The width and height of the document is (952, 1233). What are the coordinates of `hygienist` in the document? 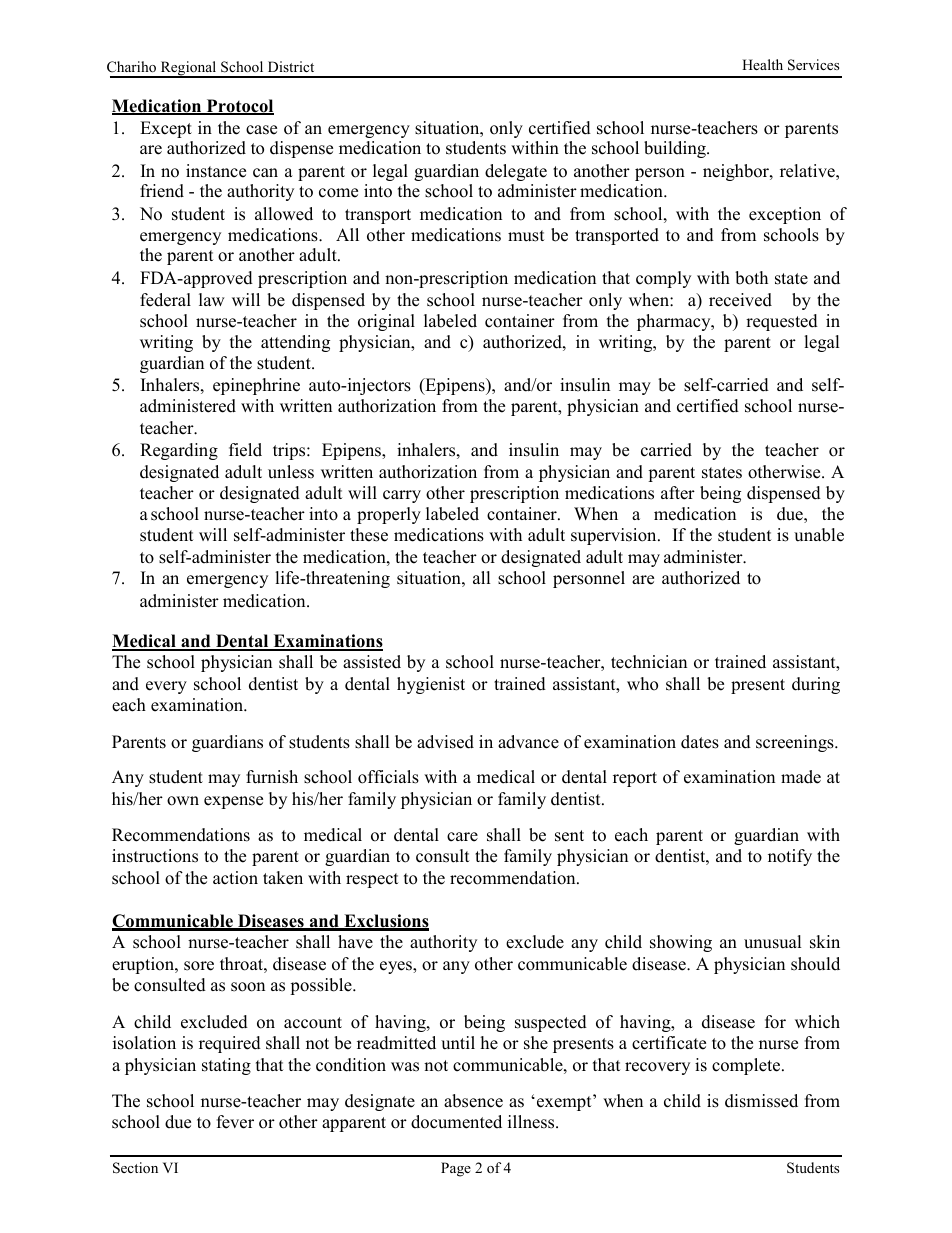 It's located at (431, 685).
